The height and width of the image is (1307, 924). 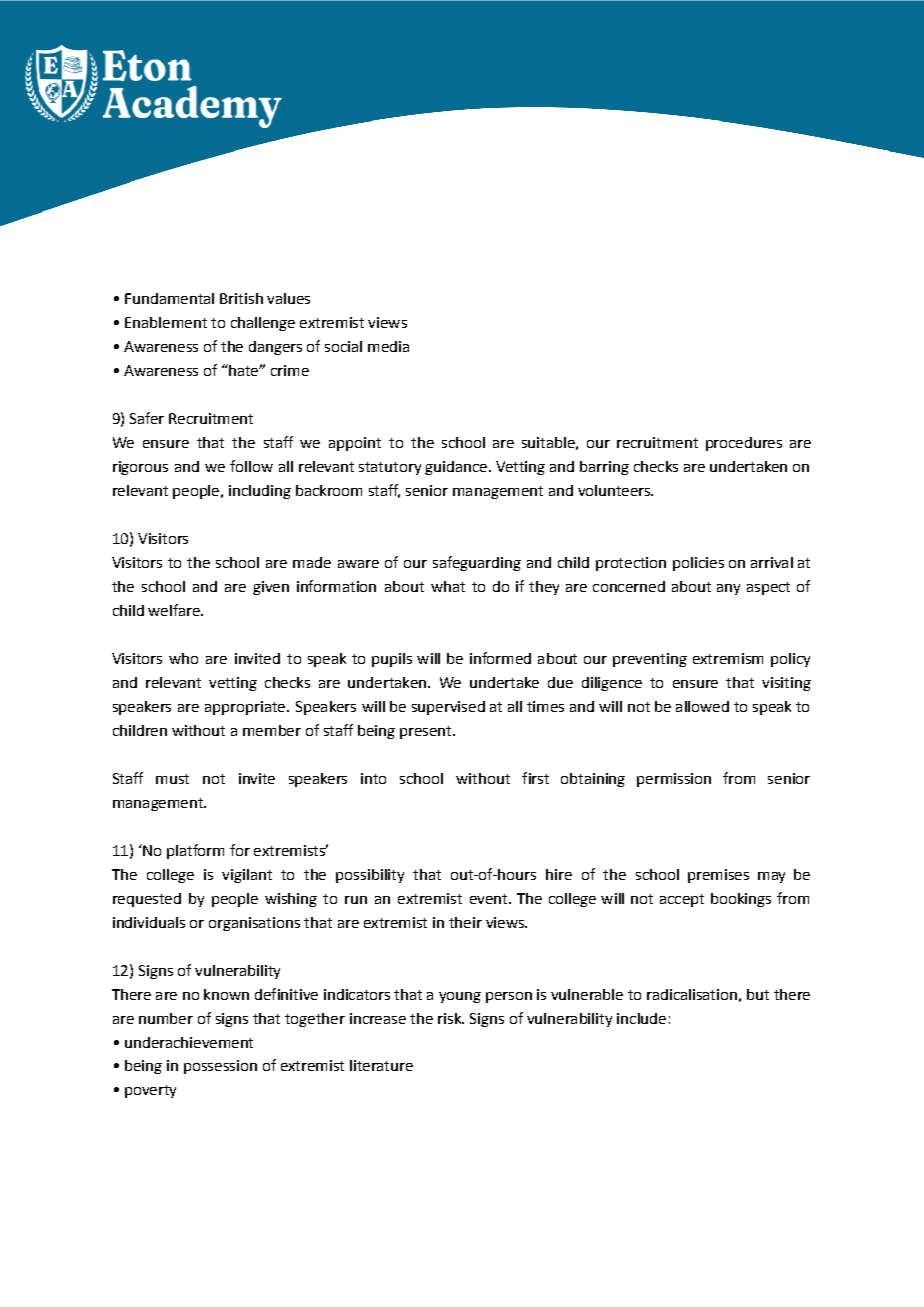 I want to click on challenge, so click(x=263, y=324).
